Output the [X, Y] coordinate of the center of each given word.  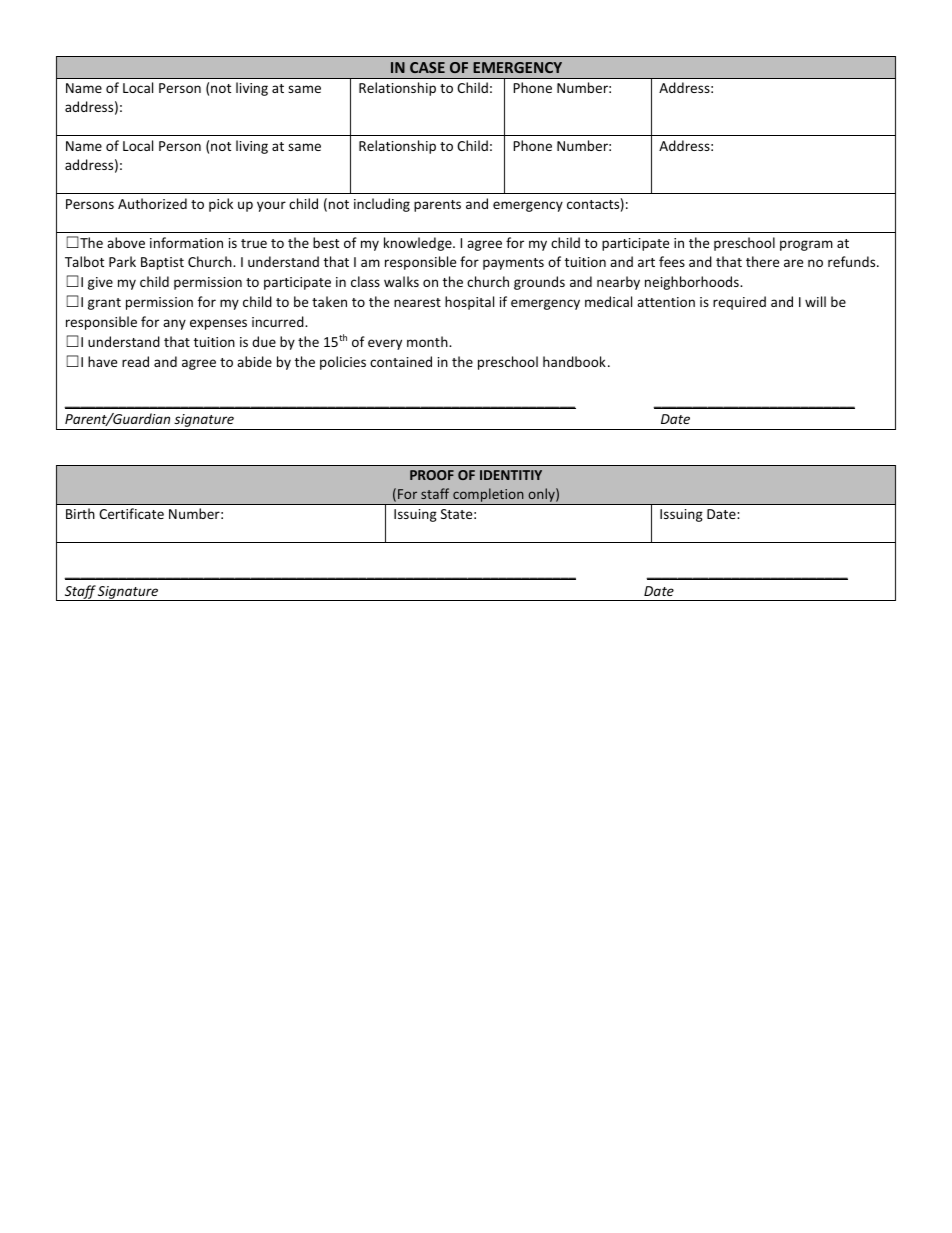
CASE [427, 67]
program [806, 245]
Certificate [131, 513]
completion [488, 496]
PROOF [432, 475]
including [382, 205]
